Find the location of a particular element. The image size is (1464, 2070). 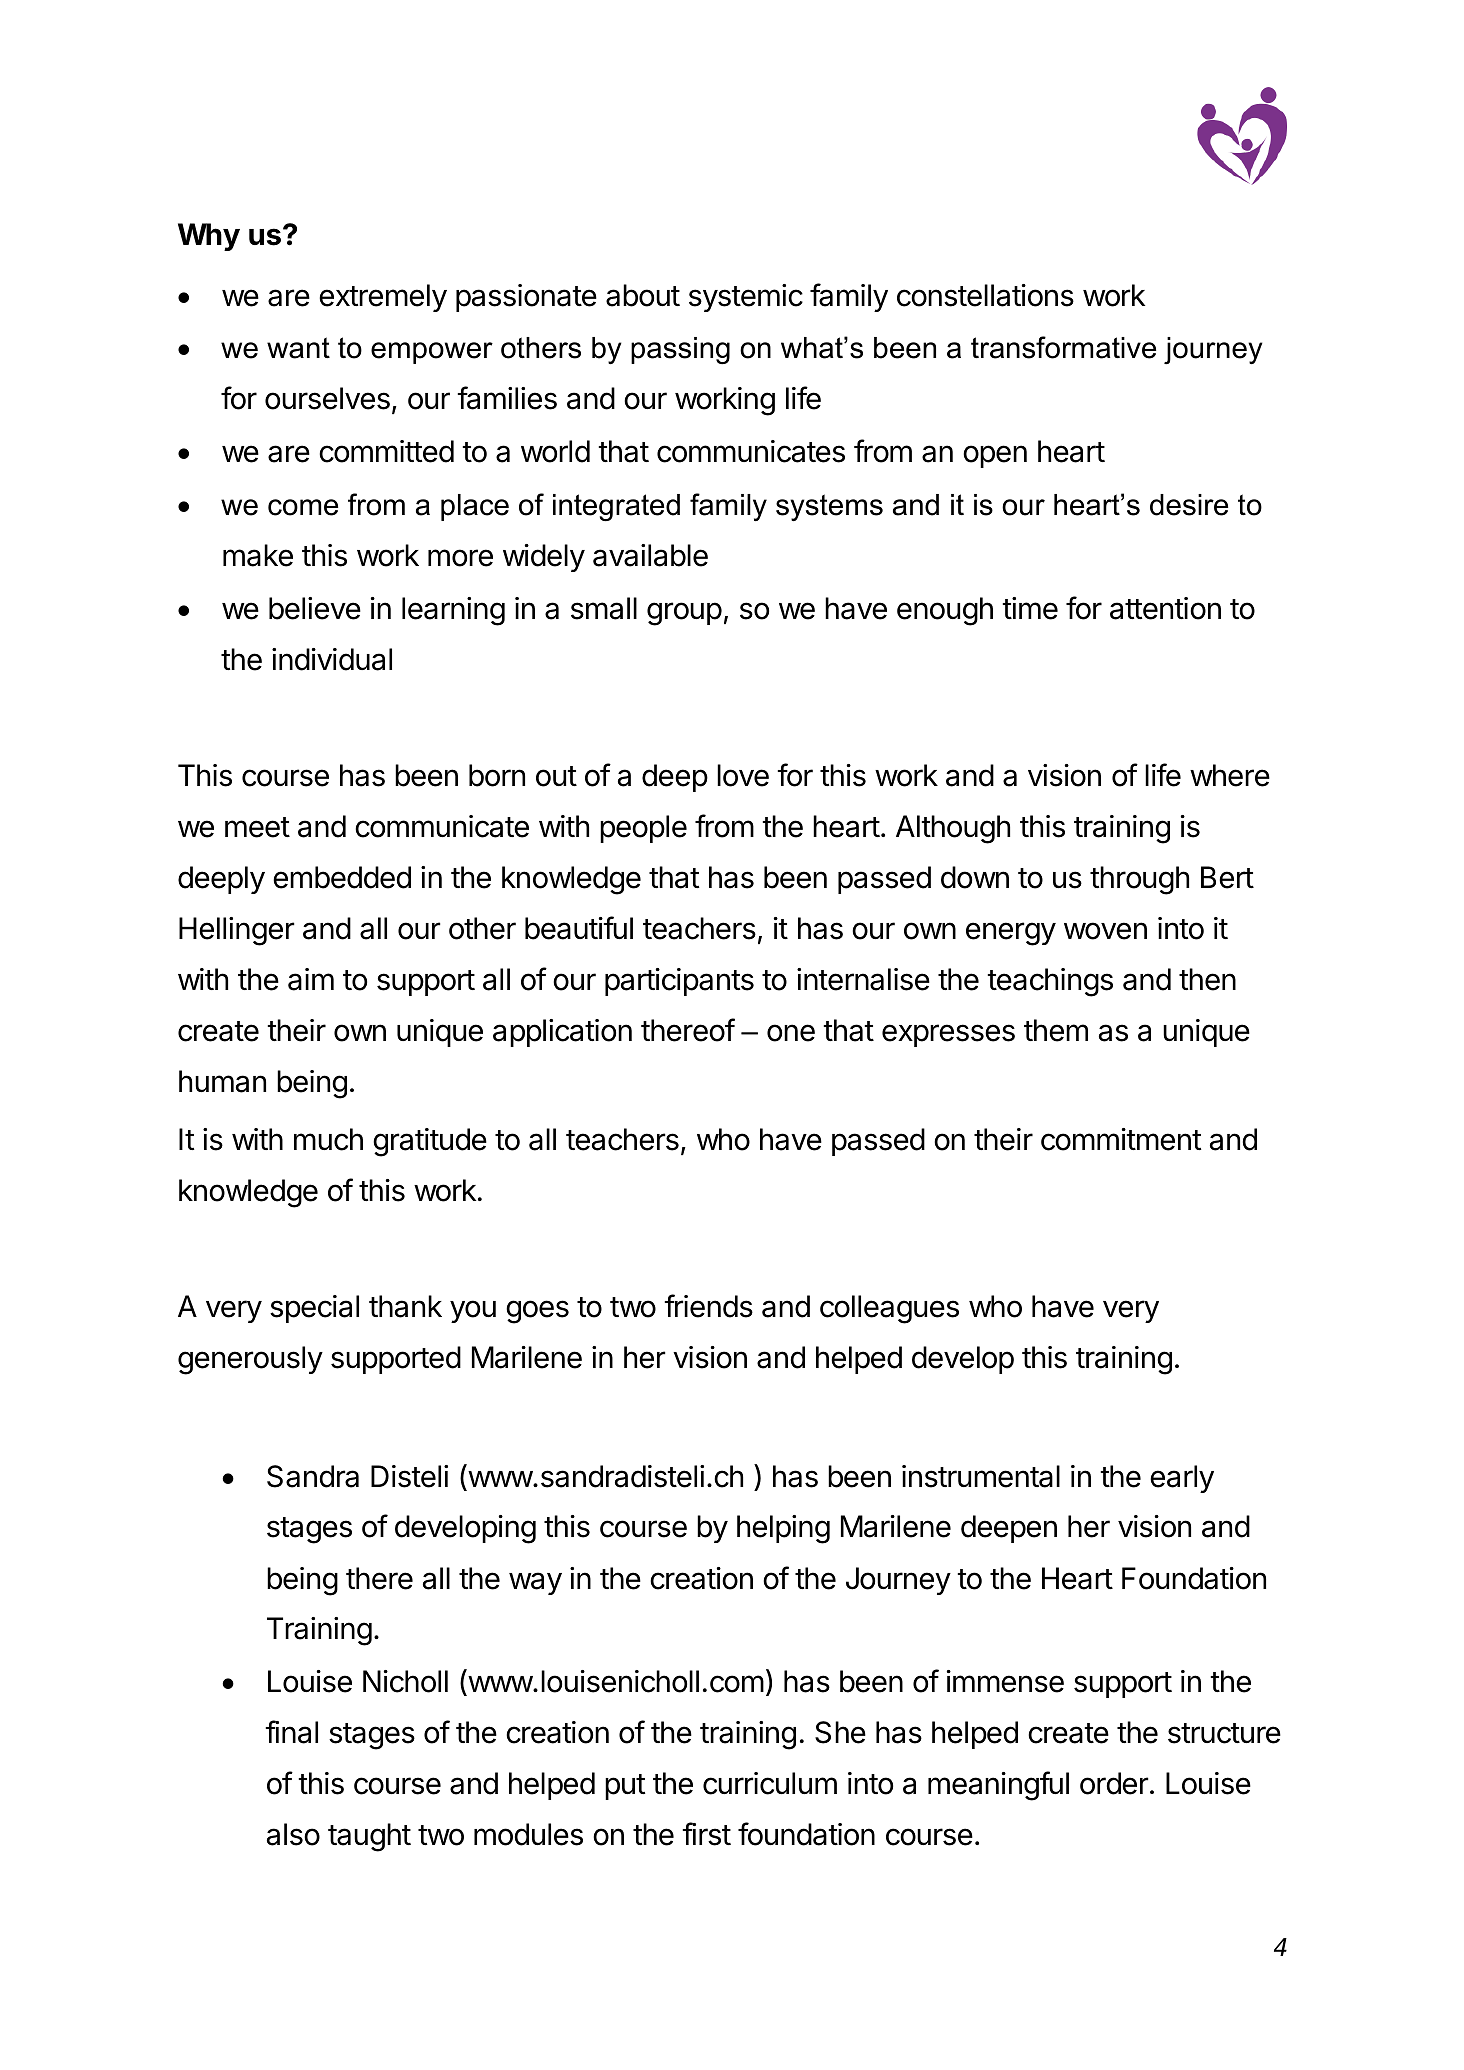

extremely is located at coordinates (383, 298).
